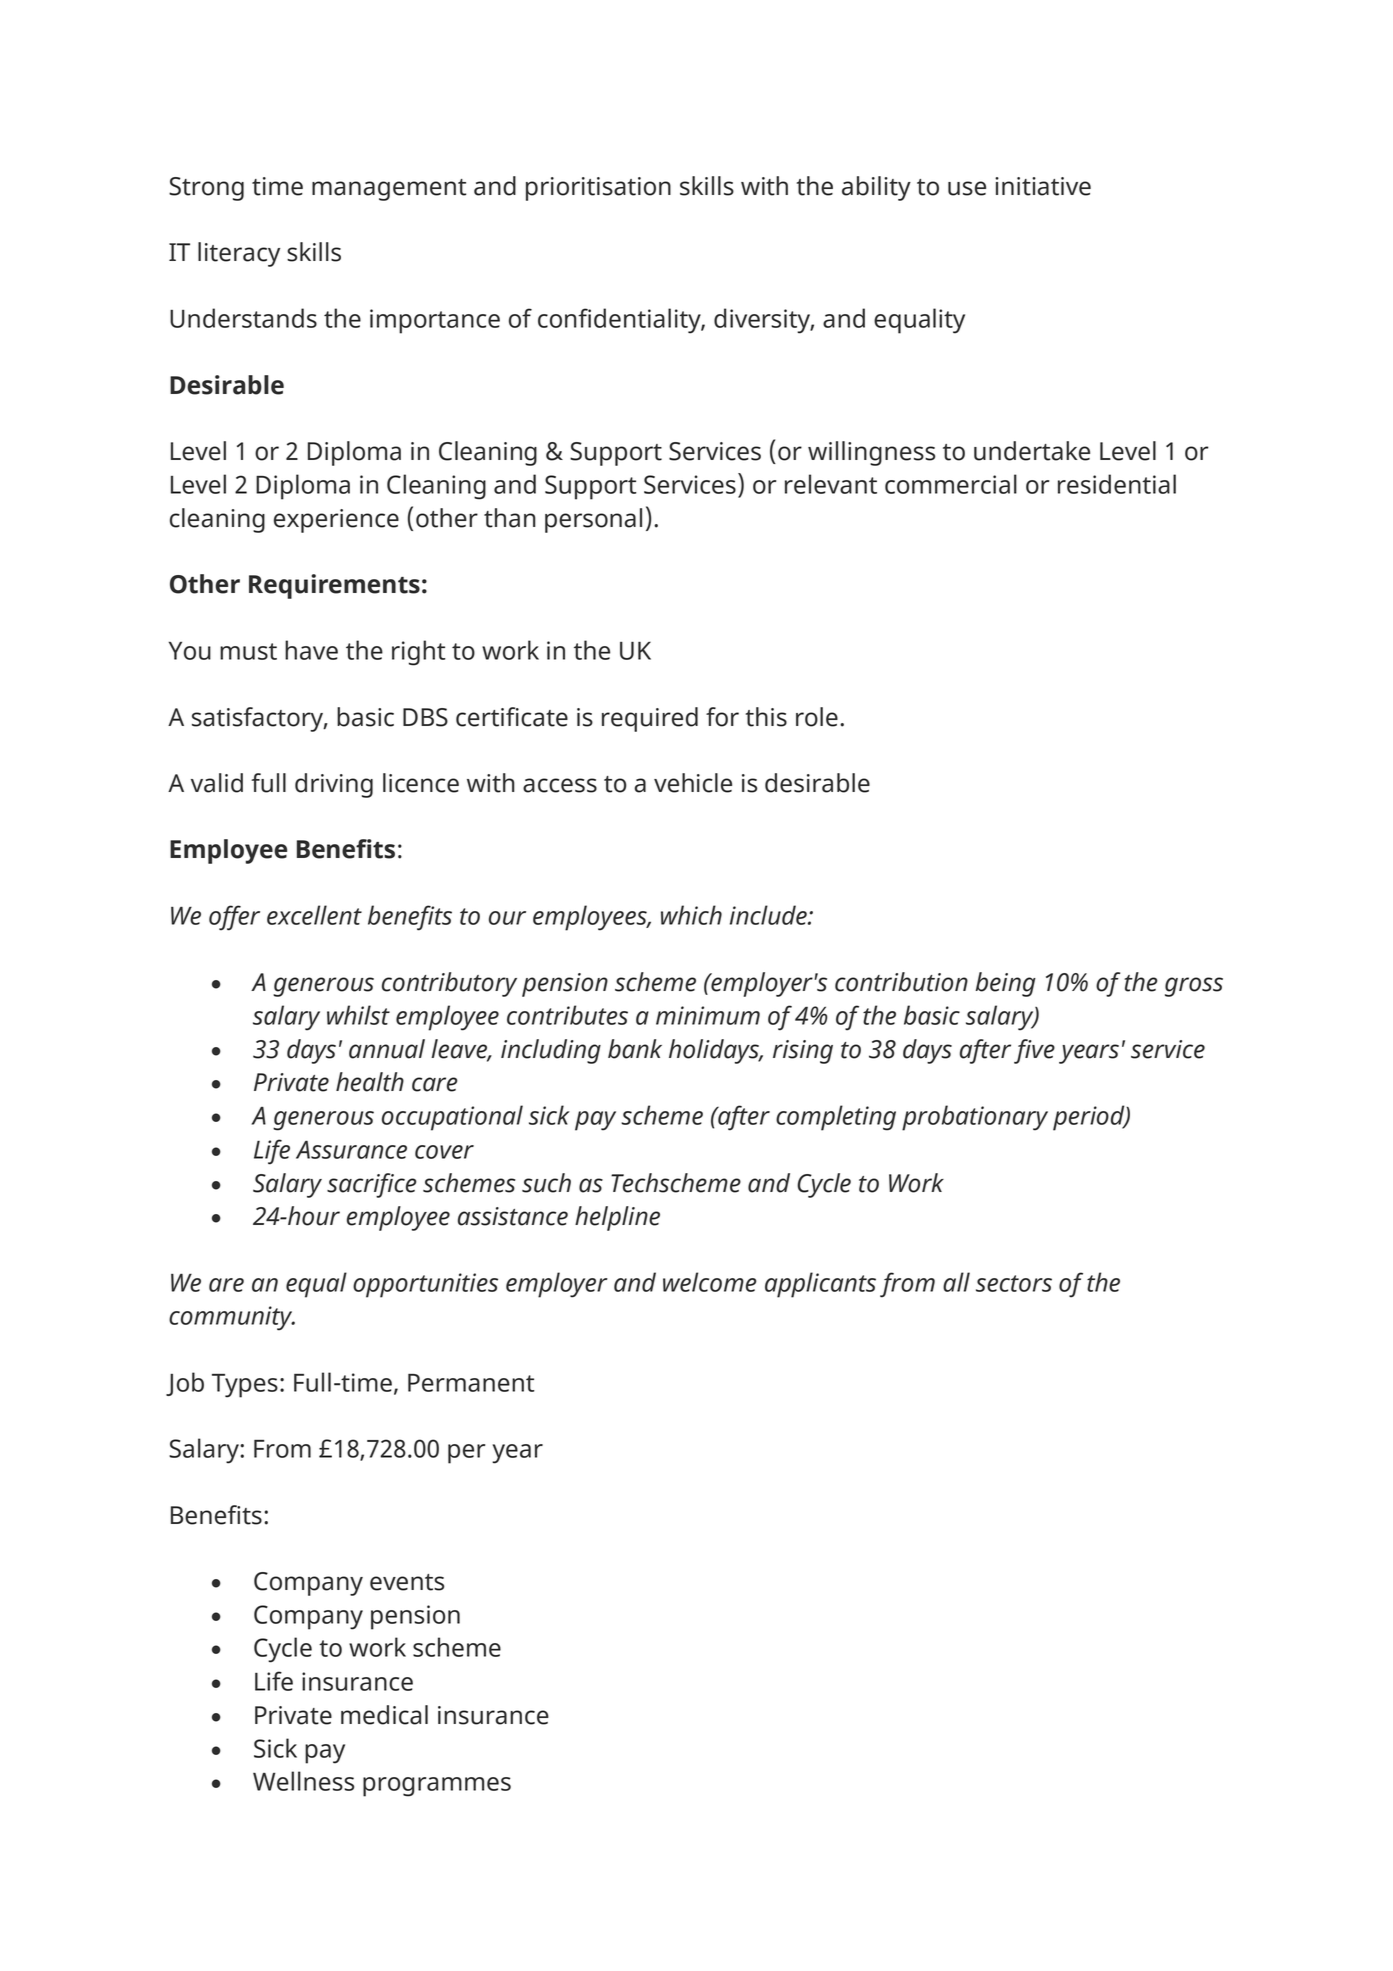 This screenshot has width=1393, height=1971. What do you see at coordinates (437, 1787) in the screenshot?
I see `programmes` at bounding box center [437, 1787].
